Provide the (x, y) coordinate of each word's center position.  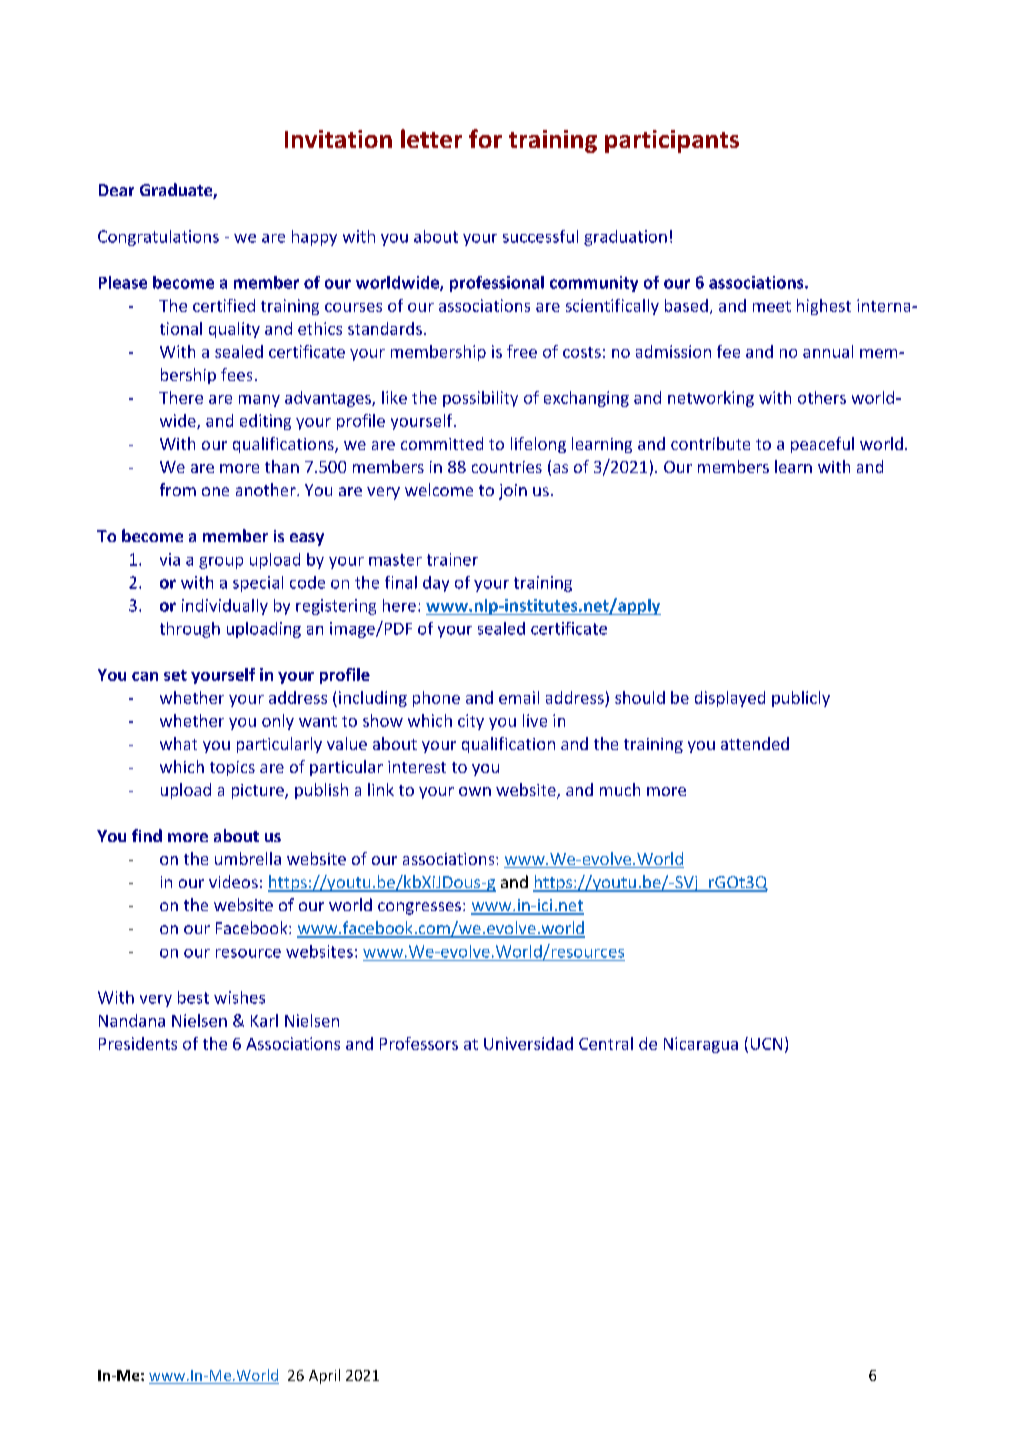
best (193, 997)
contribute (710, 443)
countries (507, 467)
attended (755, 743)
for (485, 138)
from (178, 489)
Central (606, 1043)
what (178, 743)
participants (672, 141)
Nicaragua (701, 1045)
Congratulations (158, 238)
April (324, 1376)
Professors (419, 1043)
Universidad (528, 1043)
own (475, 791)
